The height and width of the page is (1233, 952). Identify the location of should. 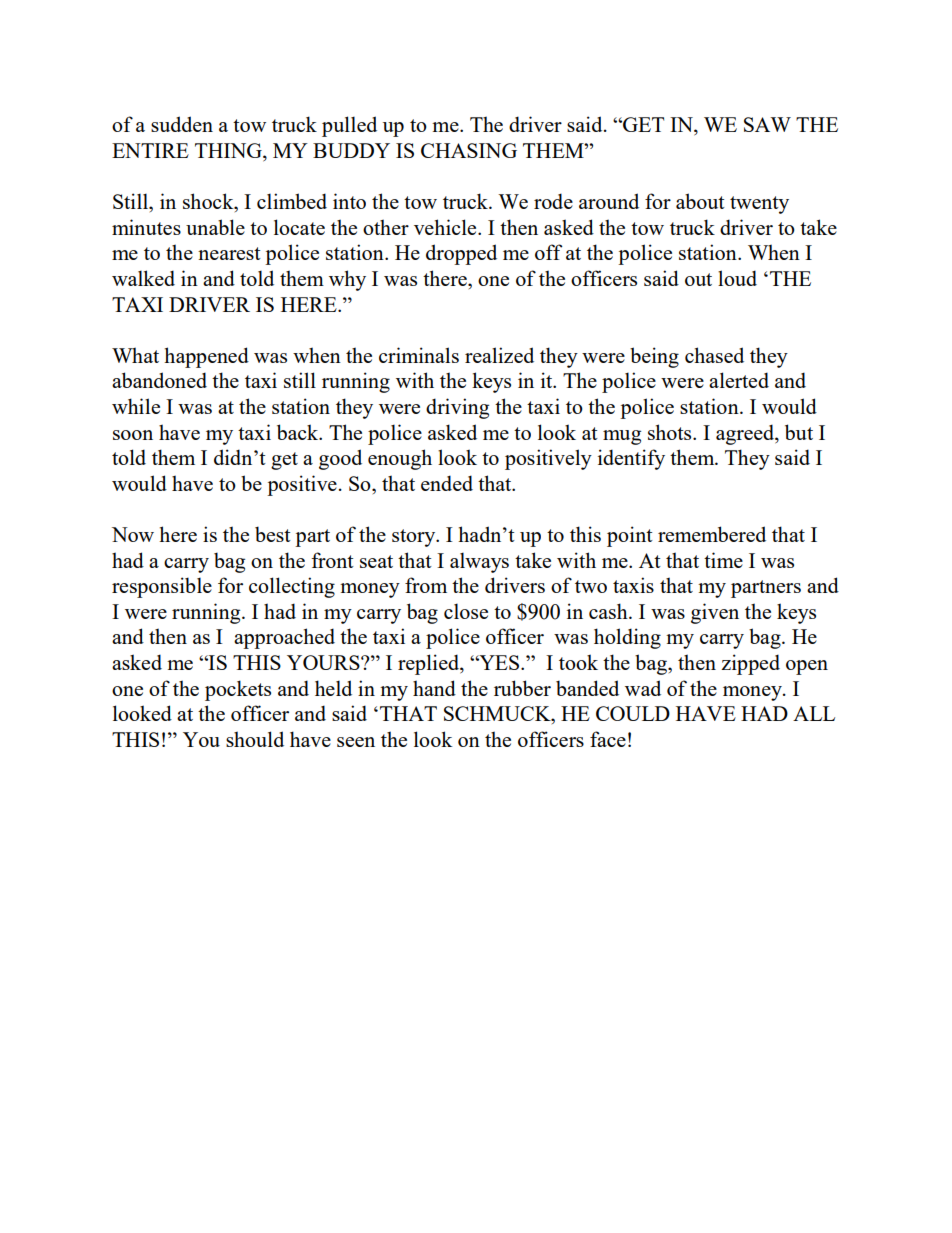
(255, 739).
